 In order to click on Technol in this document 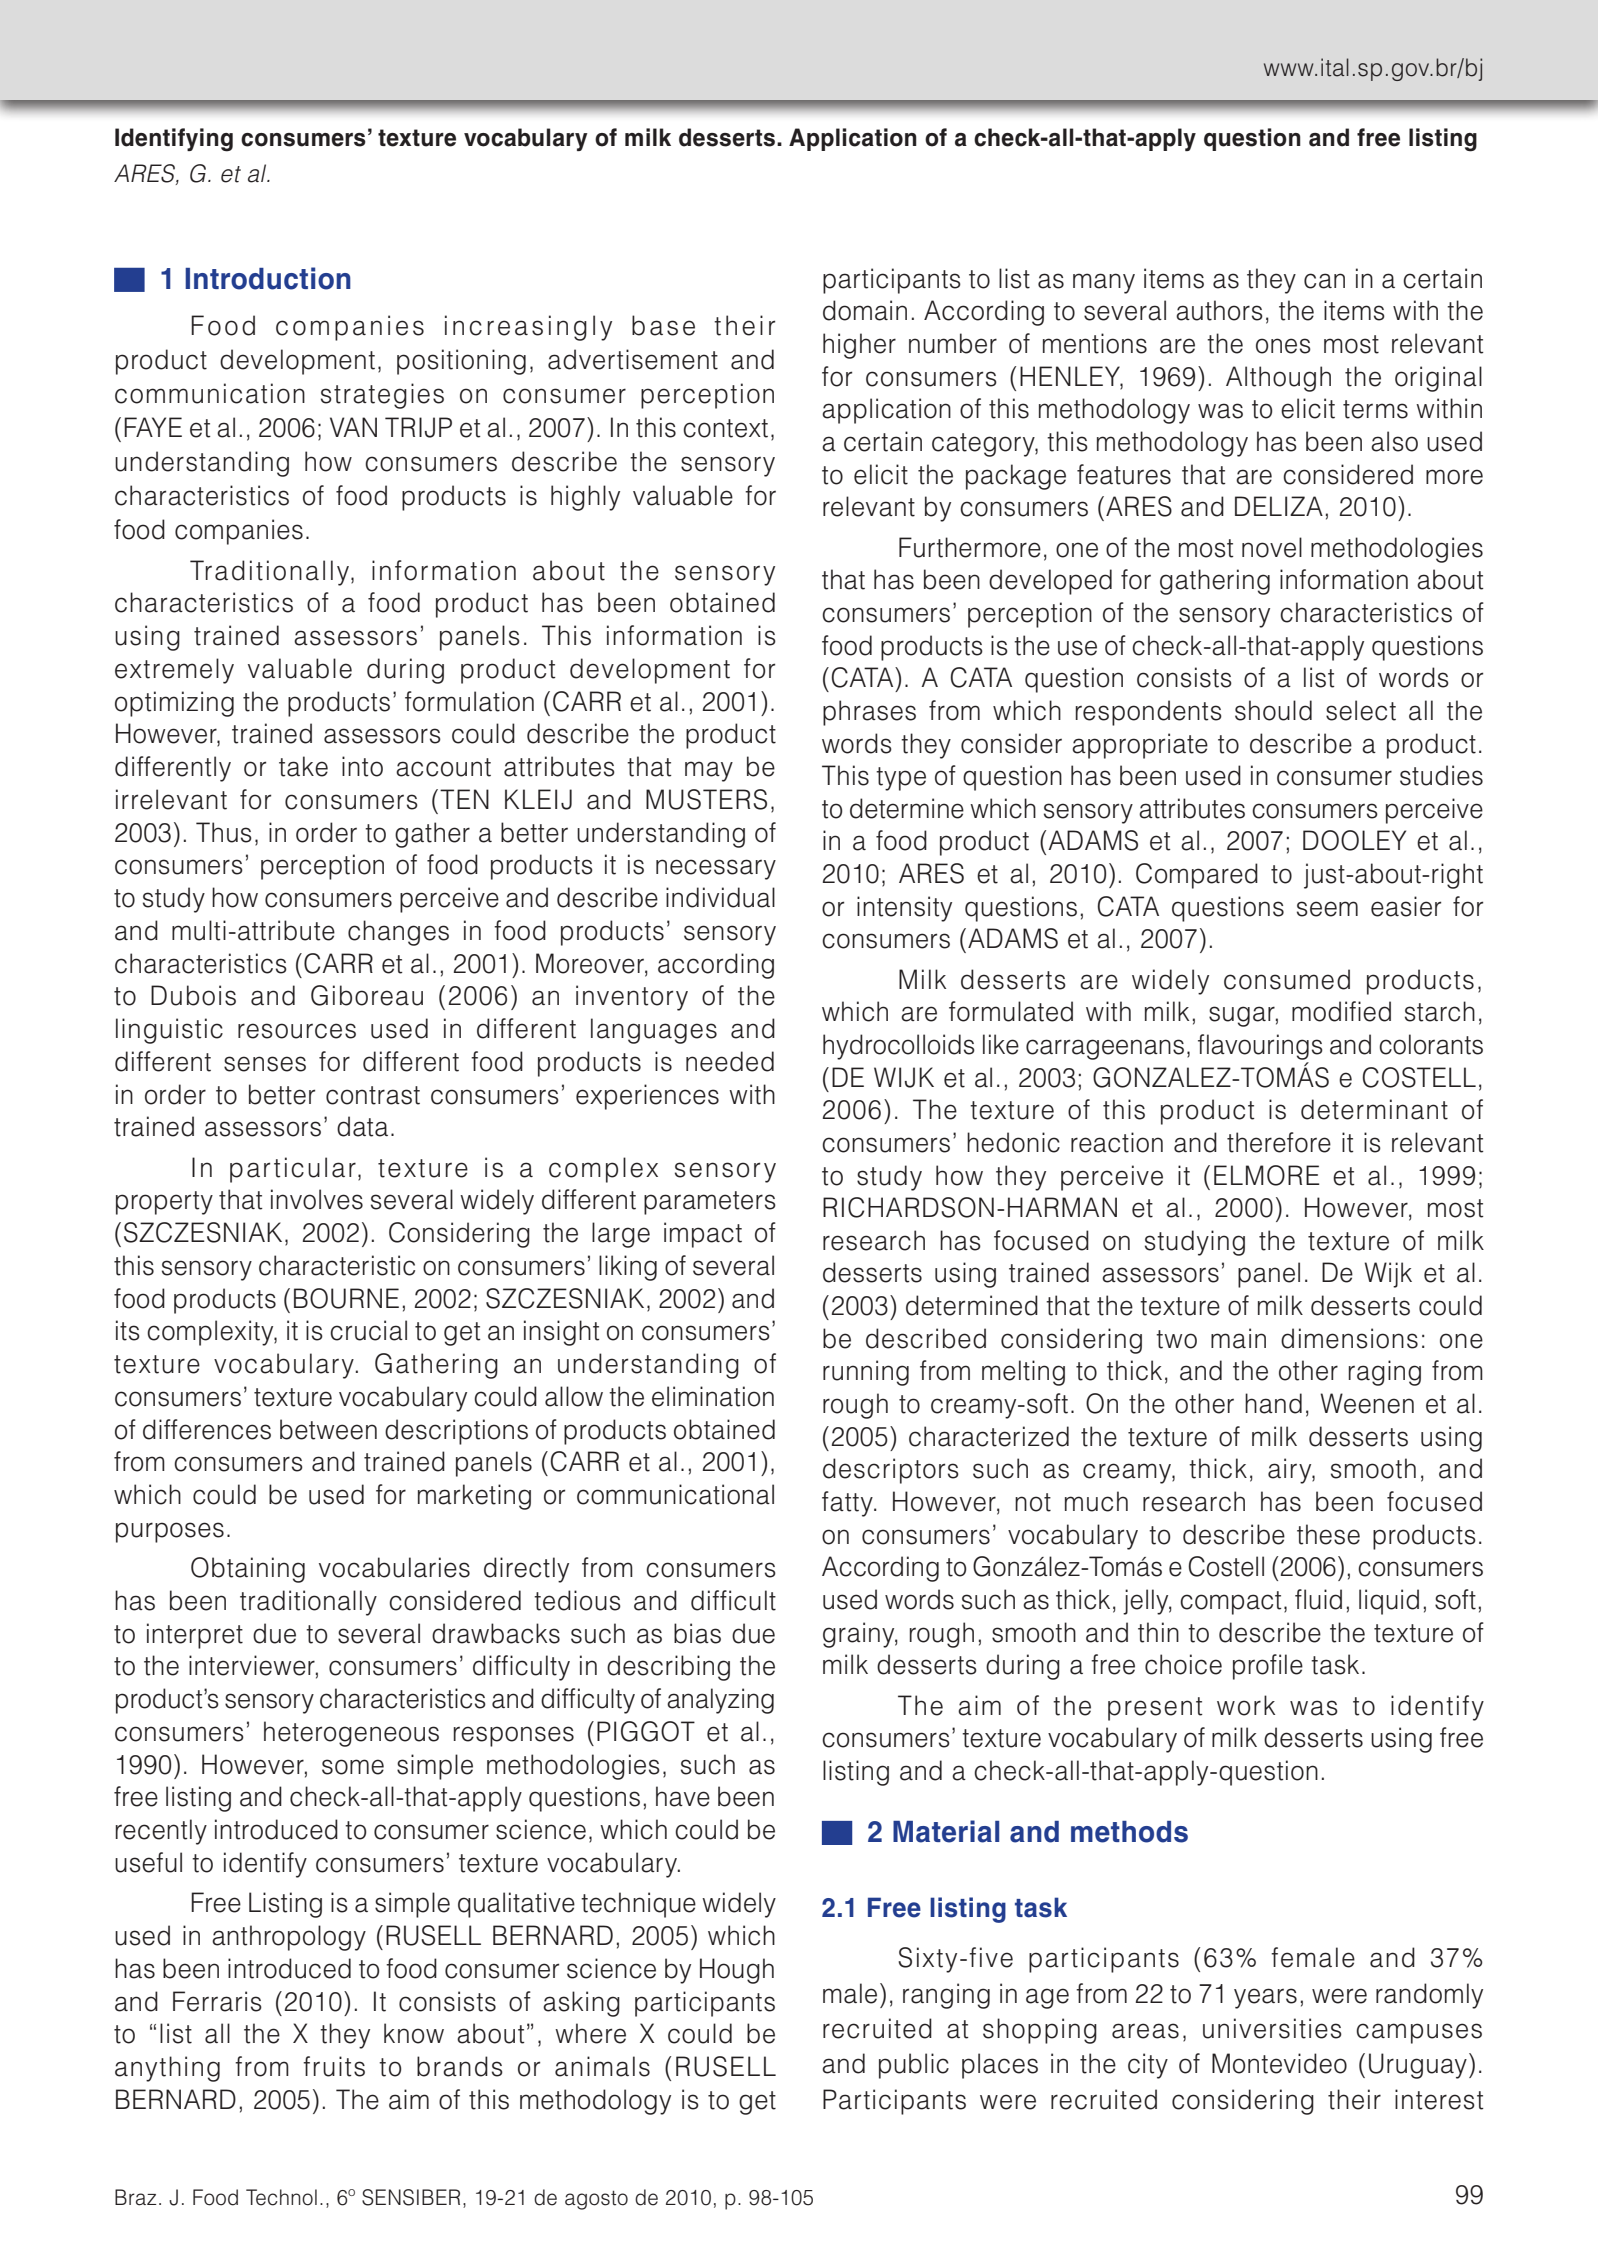, I will do `click(281, 2197)`.
